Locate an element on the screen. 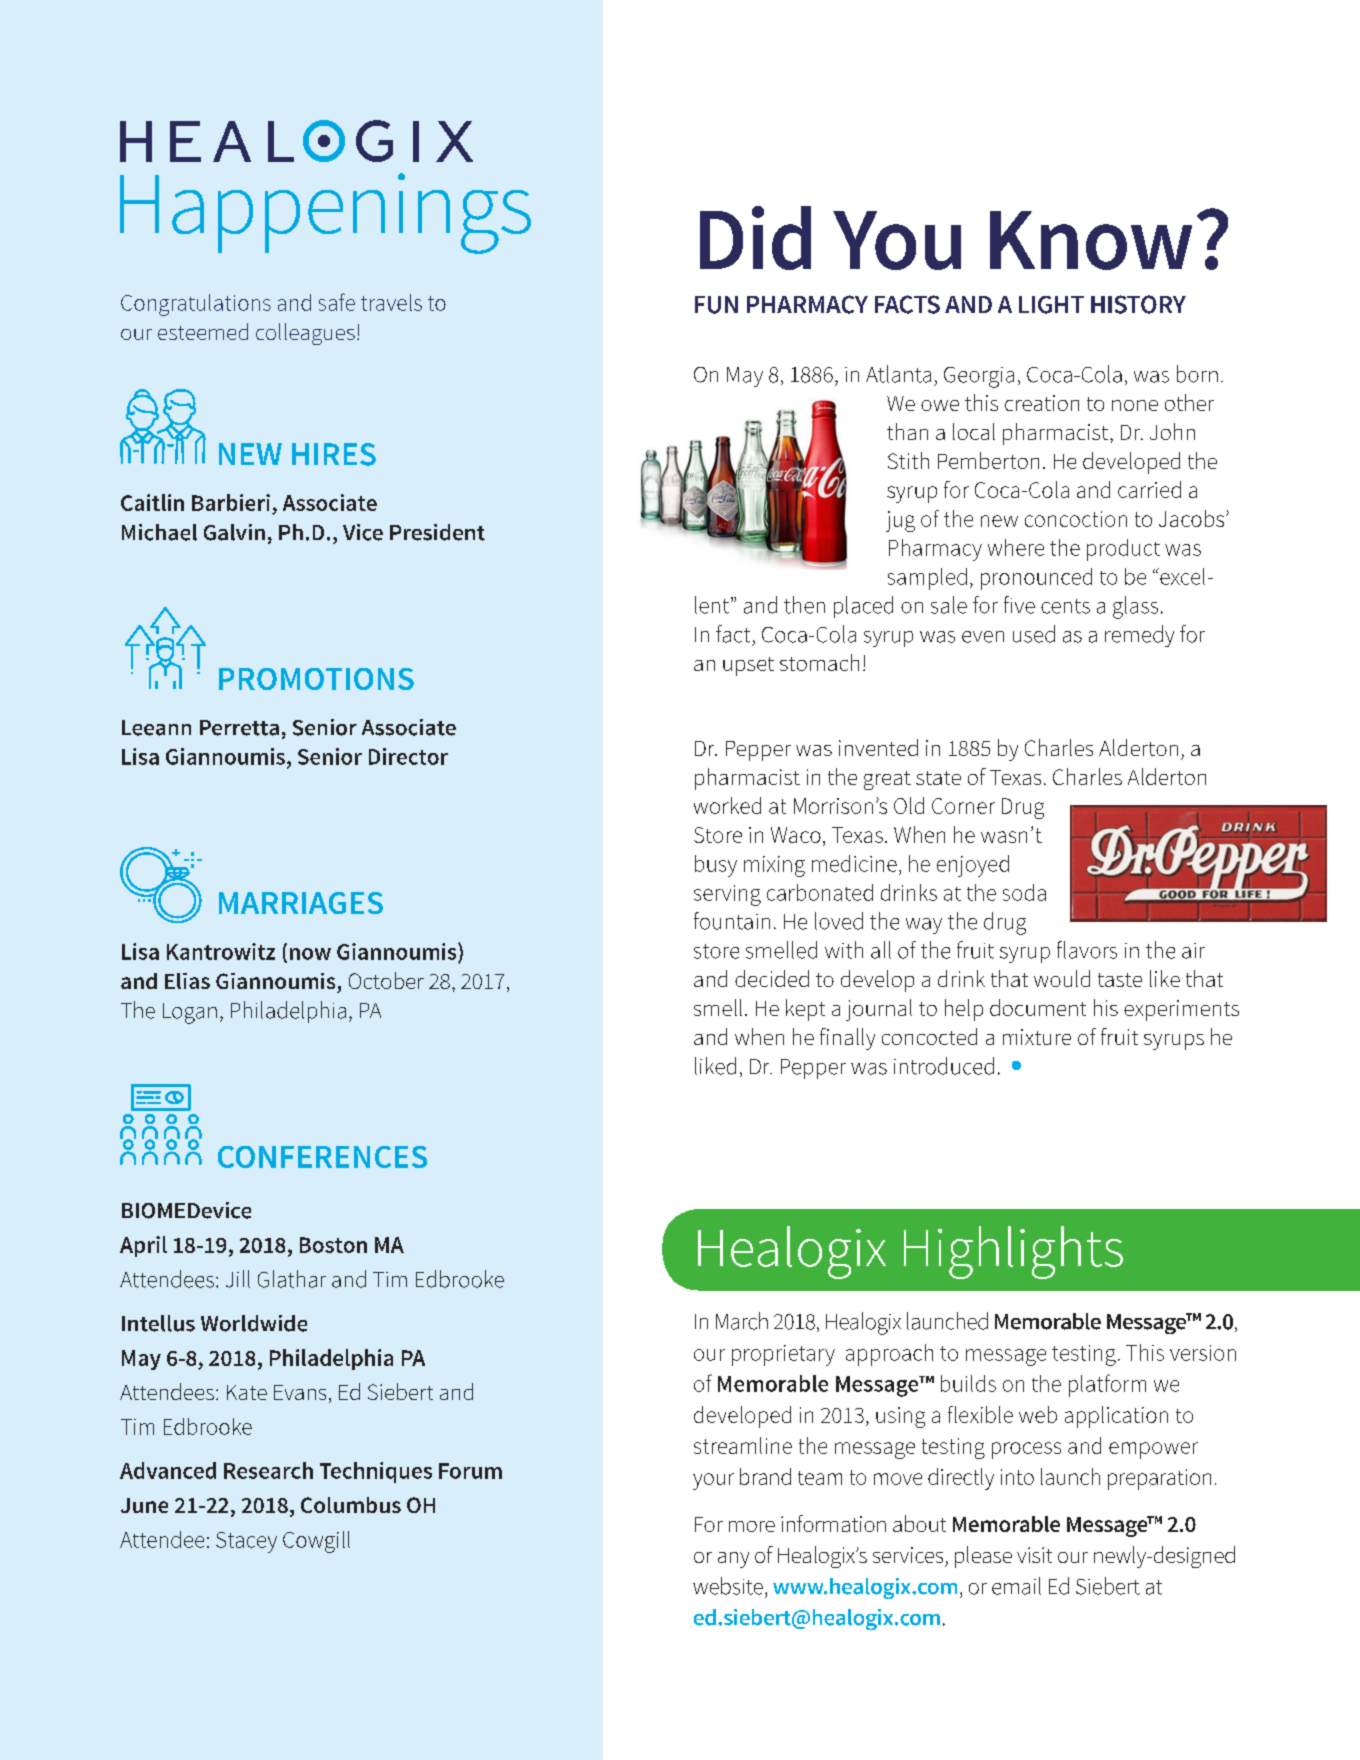  Know is located at coordinates (1091, 240).
